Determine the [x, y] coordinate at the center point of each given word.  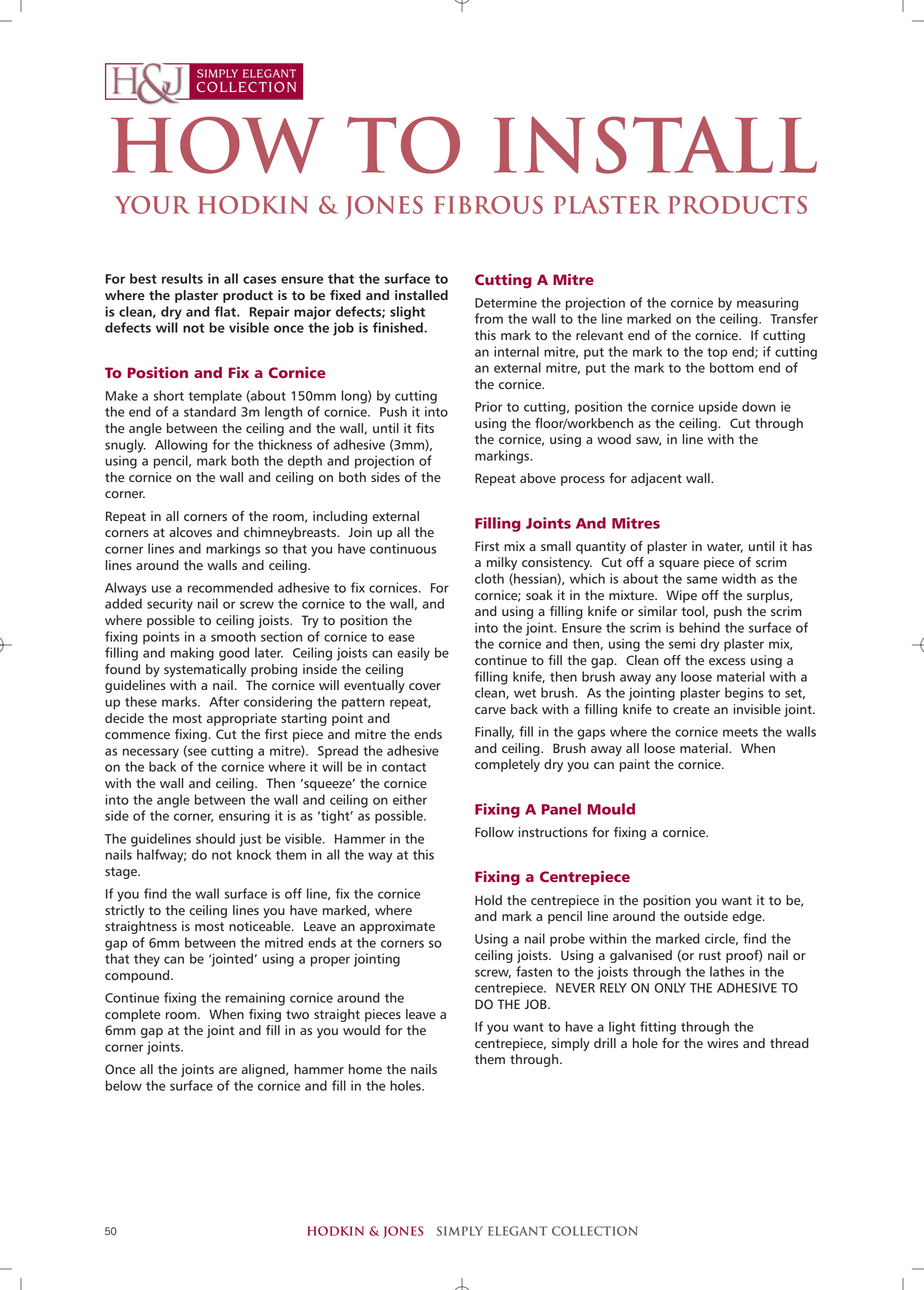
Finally [494, 733]
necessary [151, 753]
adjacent [656, 479]
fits [425, 428]
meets [740, 732]
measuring [767, 304]
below [124, 1085]
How [217, 145]
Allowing [181, 446]
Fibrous [488, 205]
